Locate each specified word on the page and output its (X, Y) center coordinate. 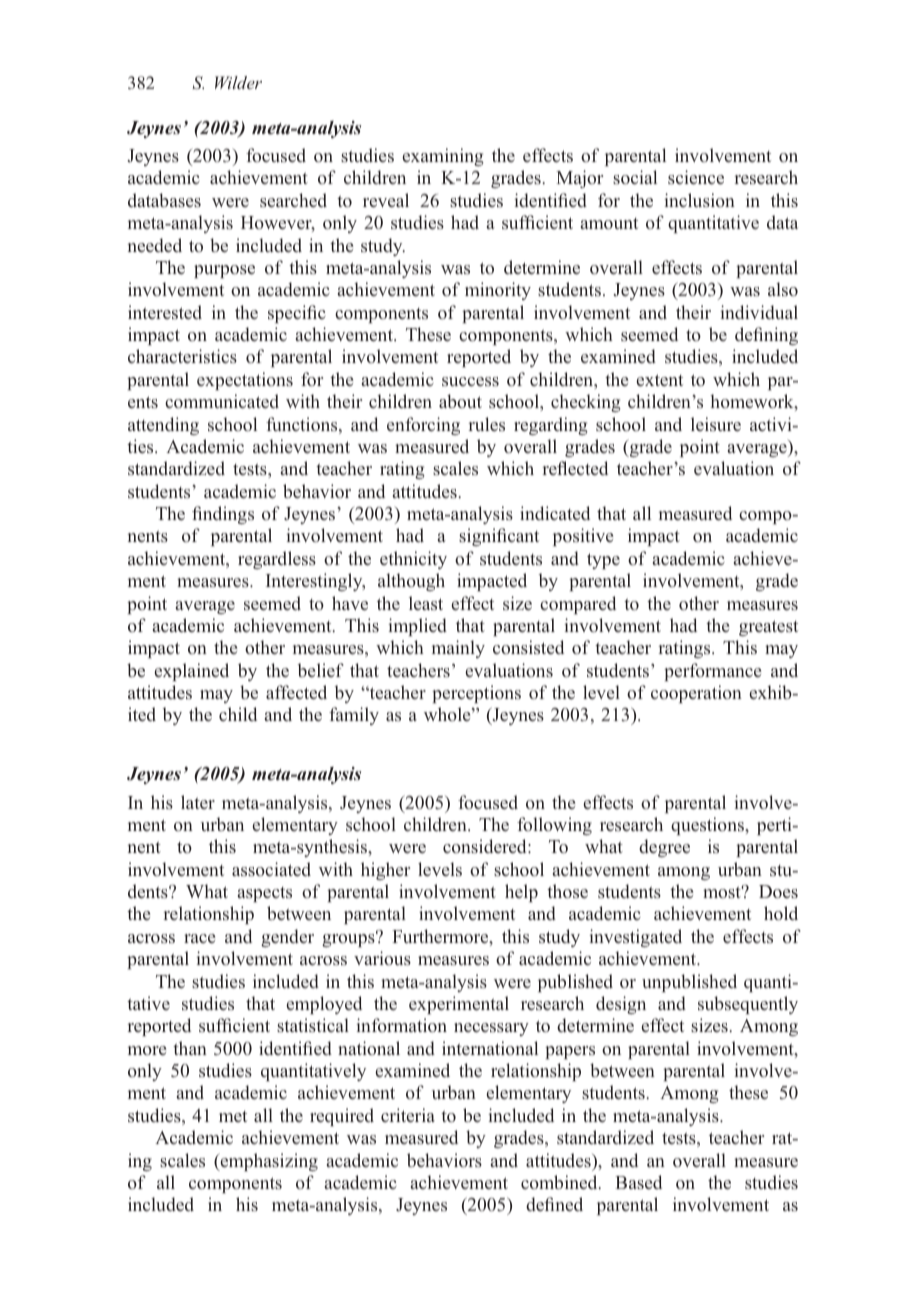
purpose (224, 271)
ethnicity (413, 560)
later (198, 802)
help (521, 893)
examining (443, 157)
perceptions (476, 694)
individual (759, 312)
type (603, 561)
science (696, 177)
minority (498, 291)
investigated (636, 938)
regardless (277, 560)
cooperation (696, 694)
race (199, 938)
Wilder (238, 82)
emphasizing (268, 1162)
